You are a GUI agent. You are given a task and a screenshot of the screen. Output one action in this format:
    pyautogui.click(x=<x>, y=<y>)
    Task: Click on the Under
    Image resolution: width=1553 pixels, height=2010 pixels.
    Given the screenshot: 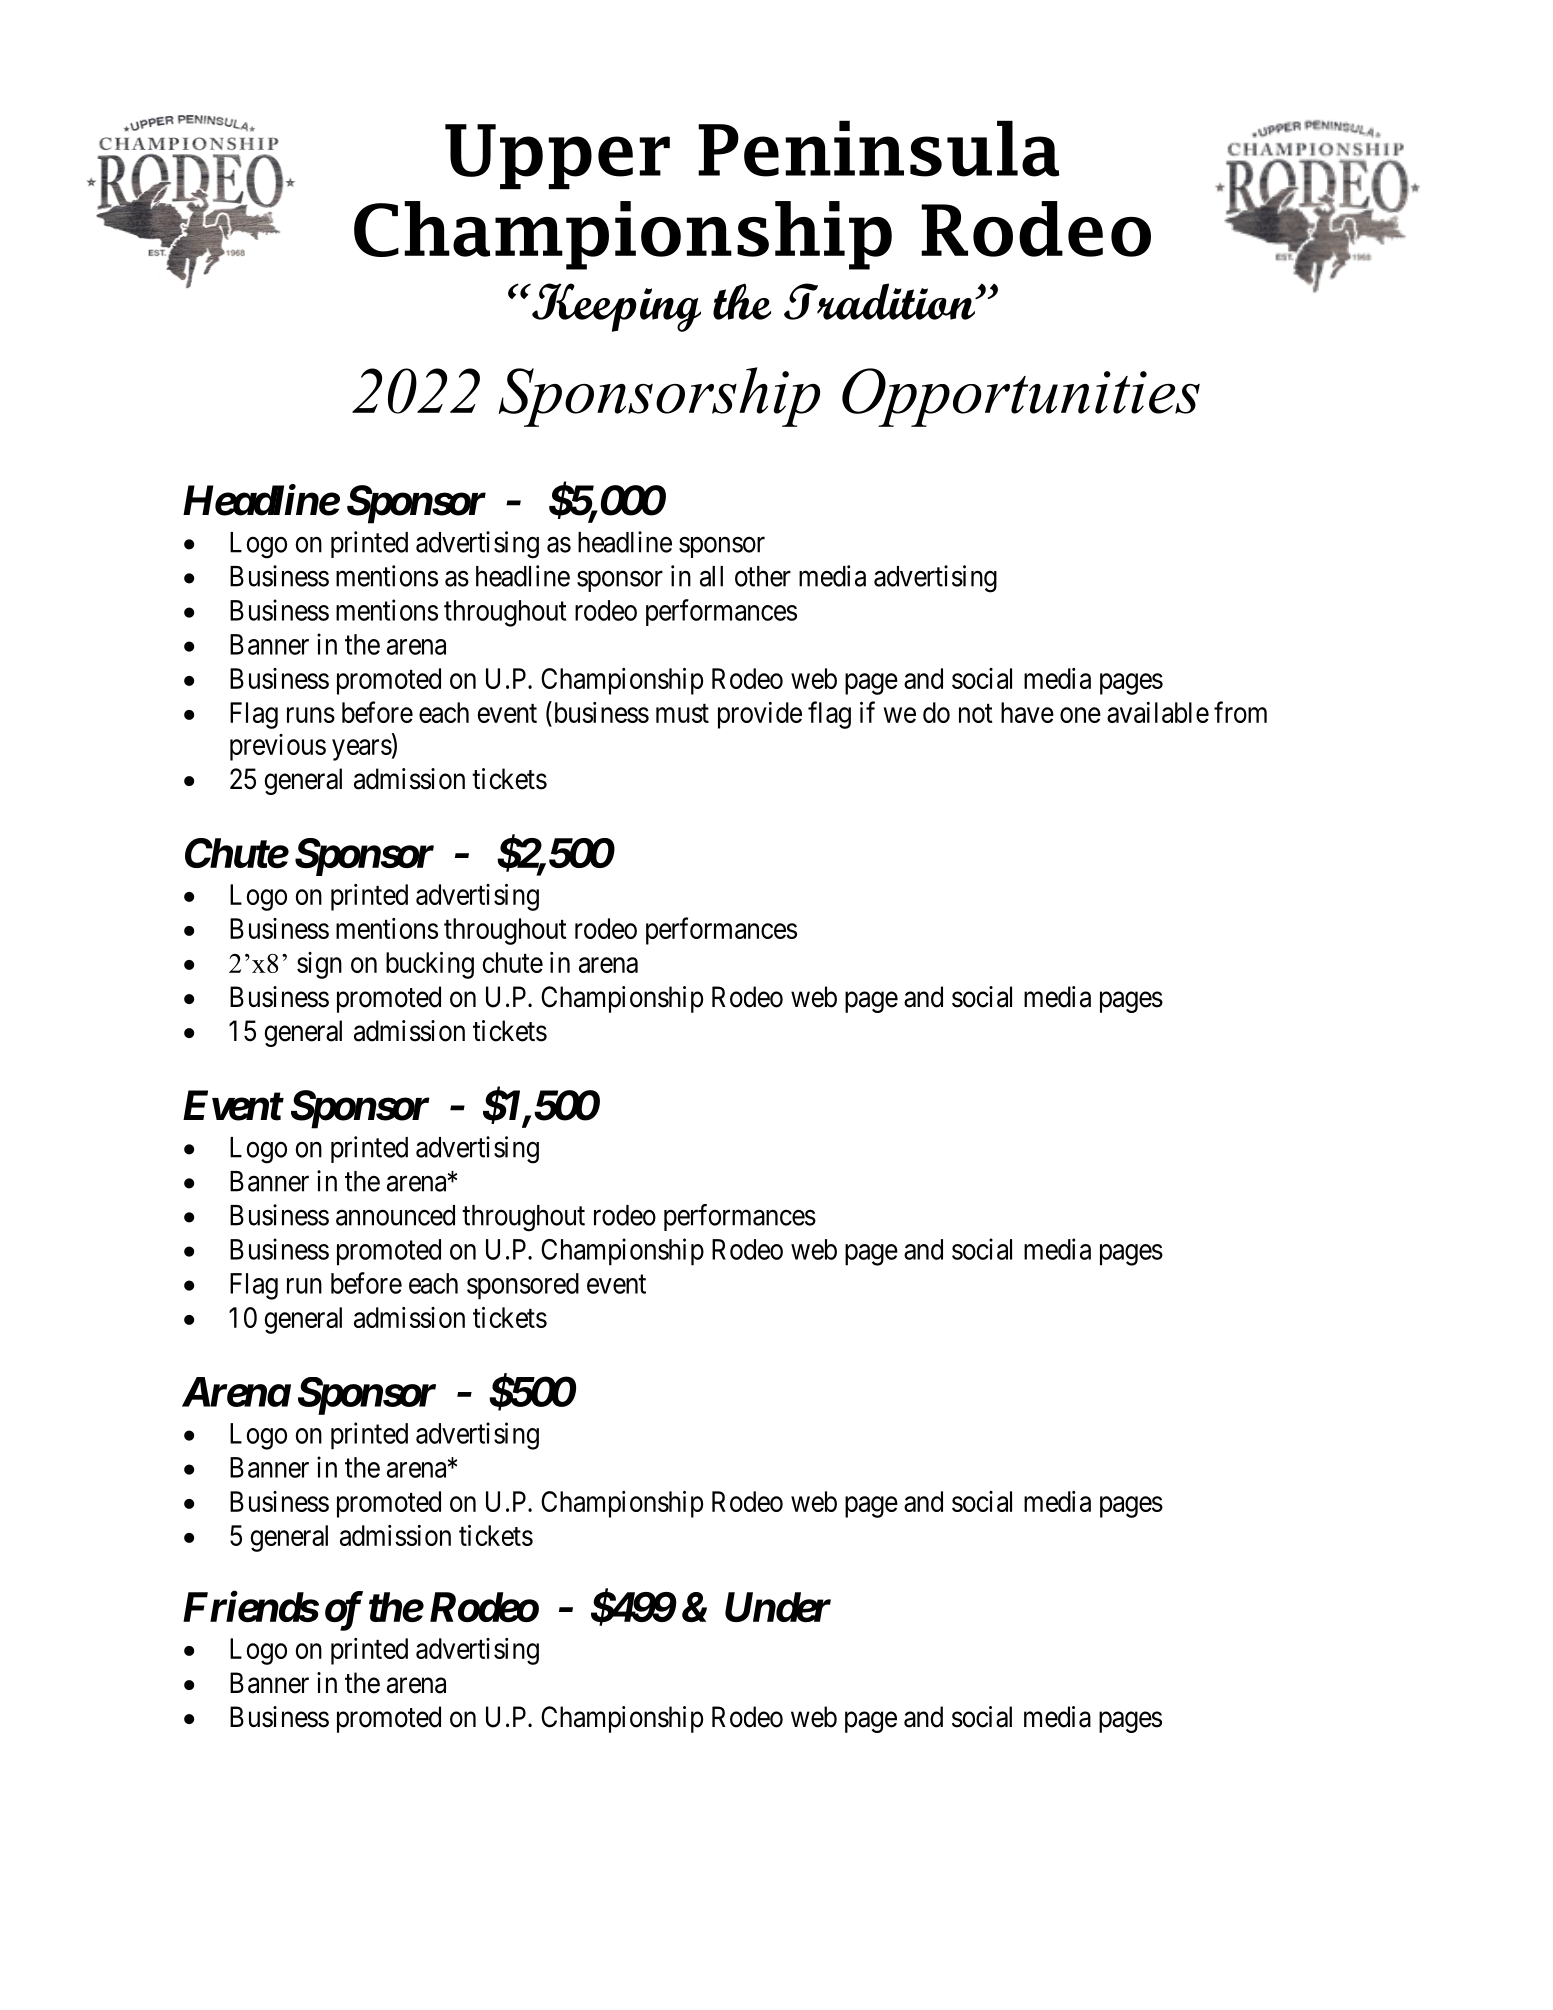 What is the action you would take?
    pyautogui.click(x=778, y=1607)
